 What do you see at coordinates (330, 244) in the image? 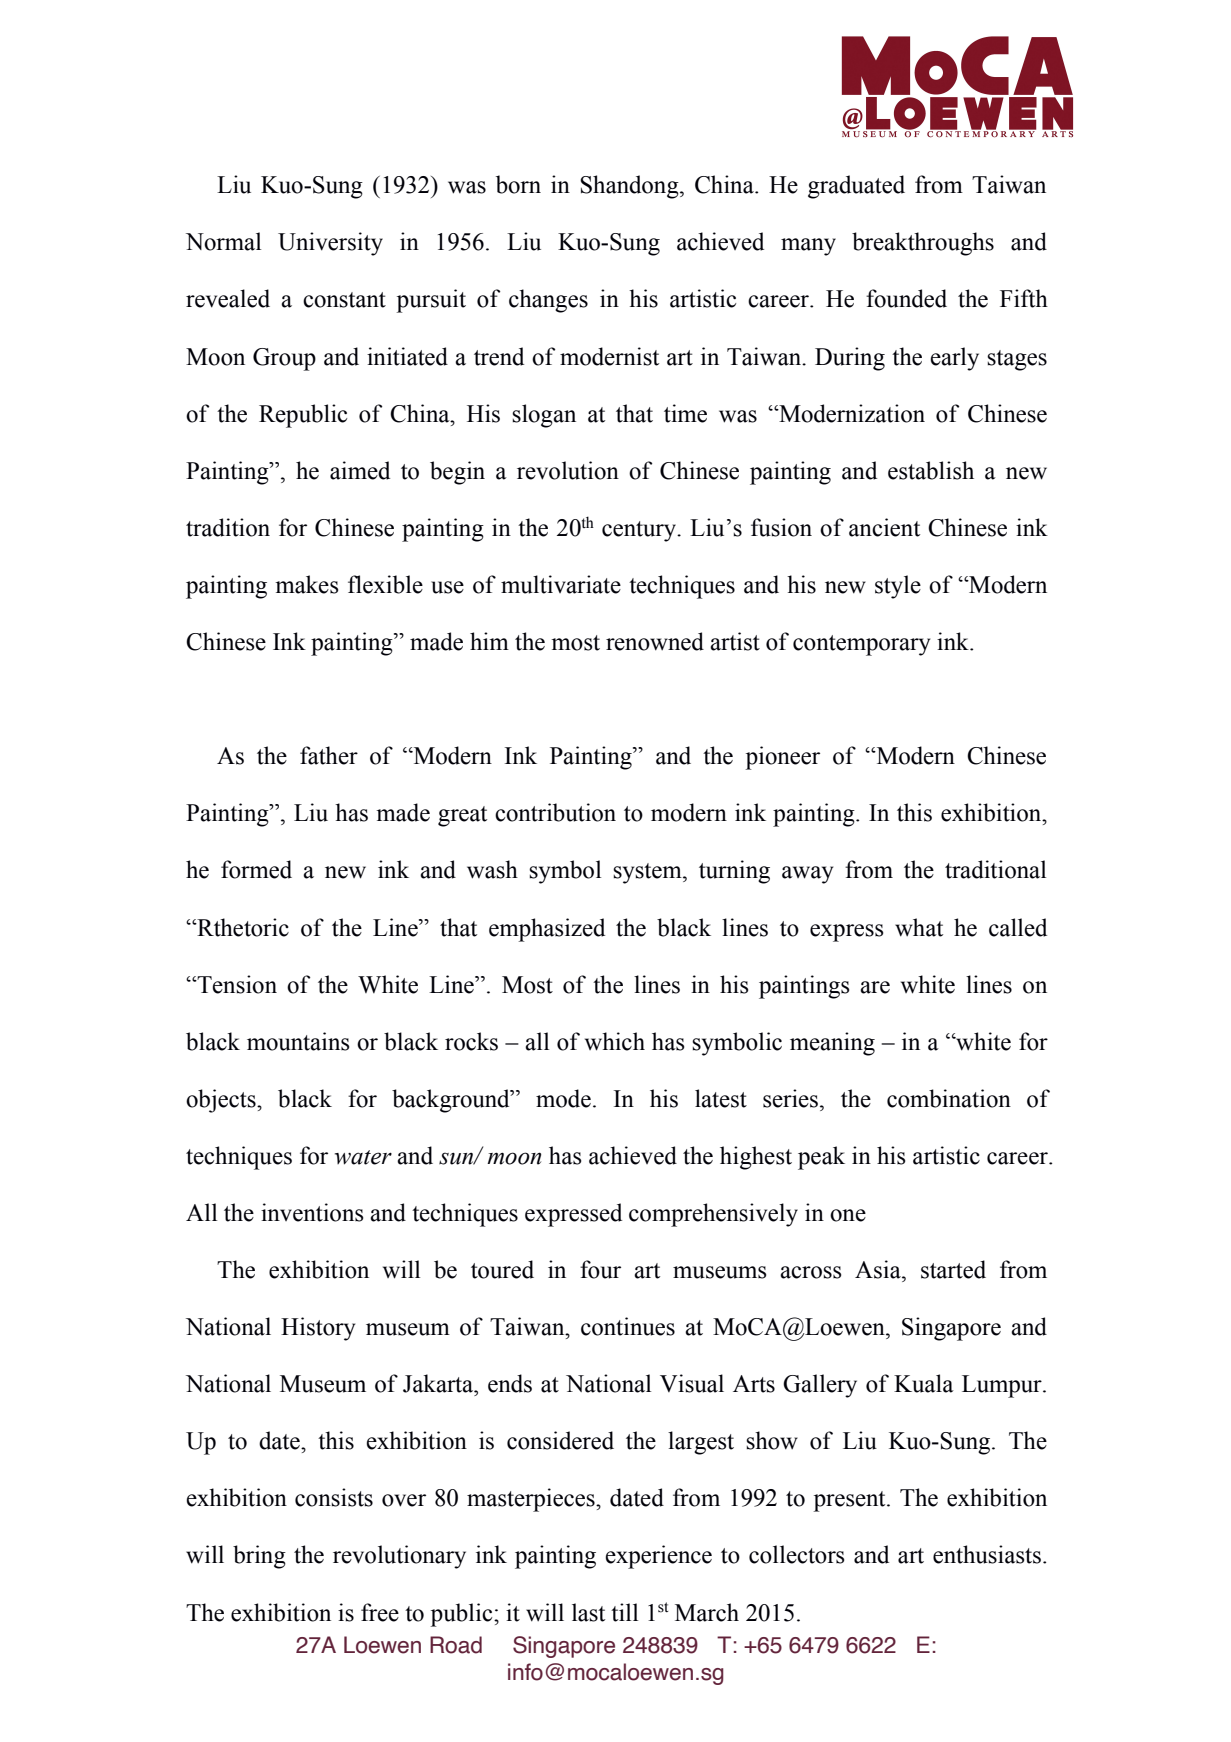
I see `University` at bounding box center [330, 244].
